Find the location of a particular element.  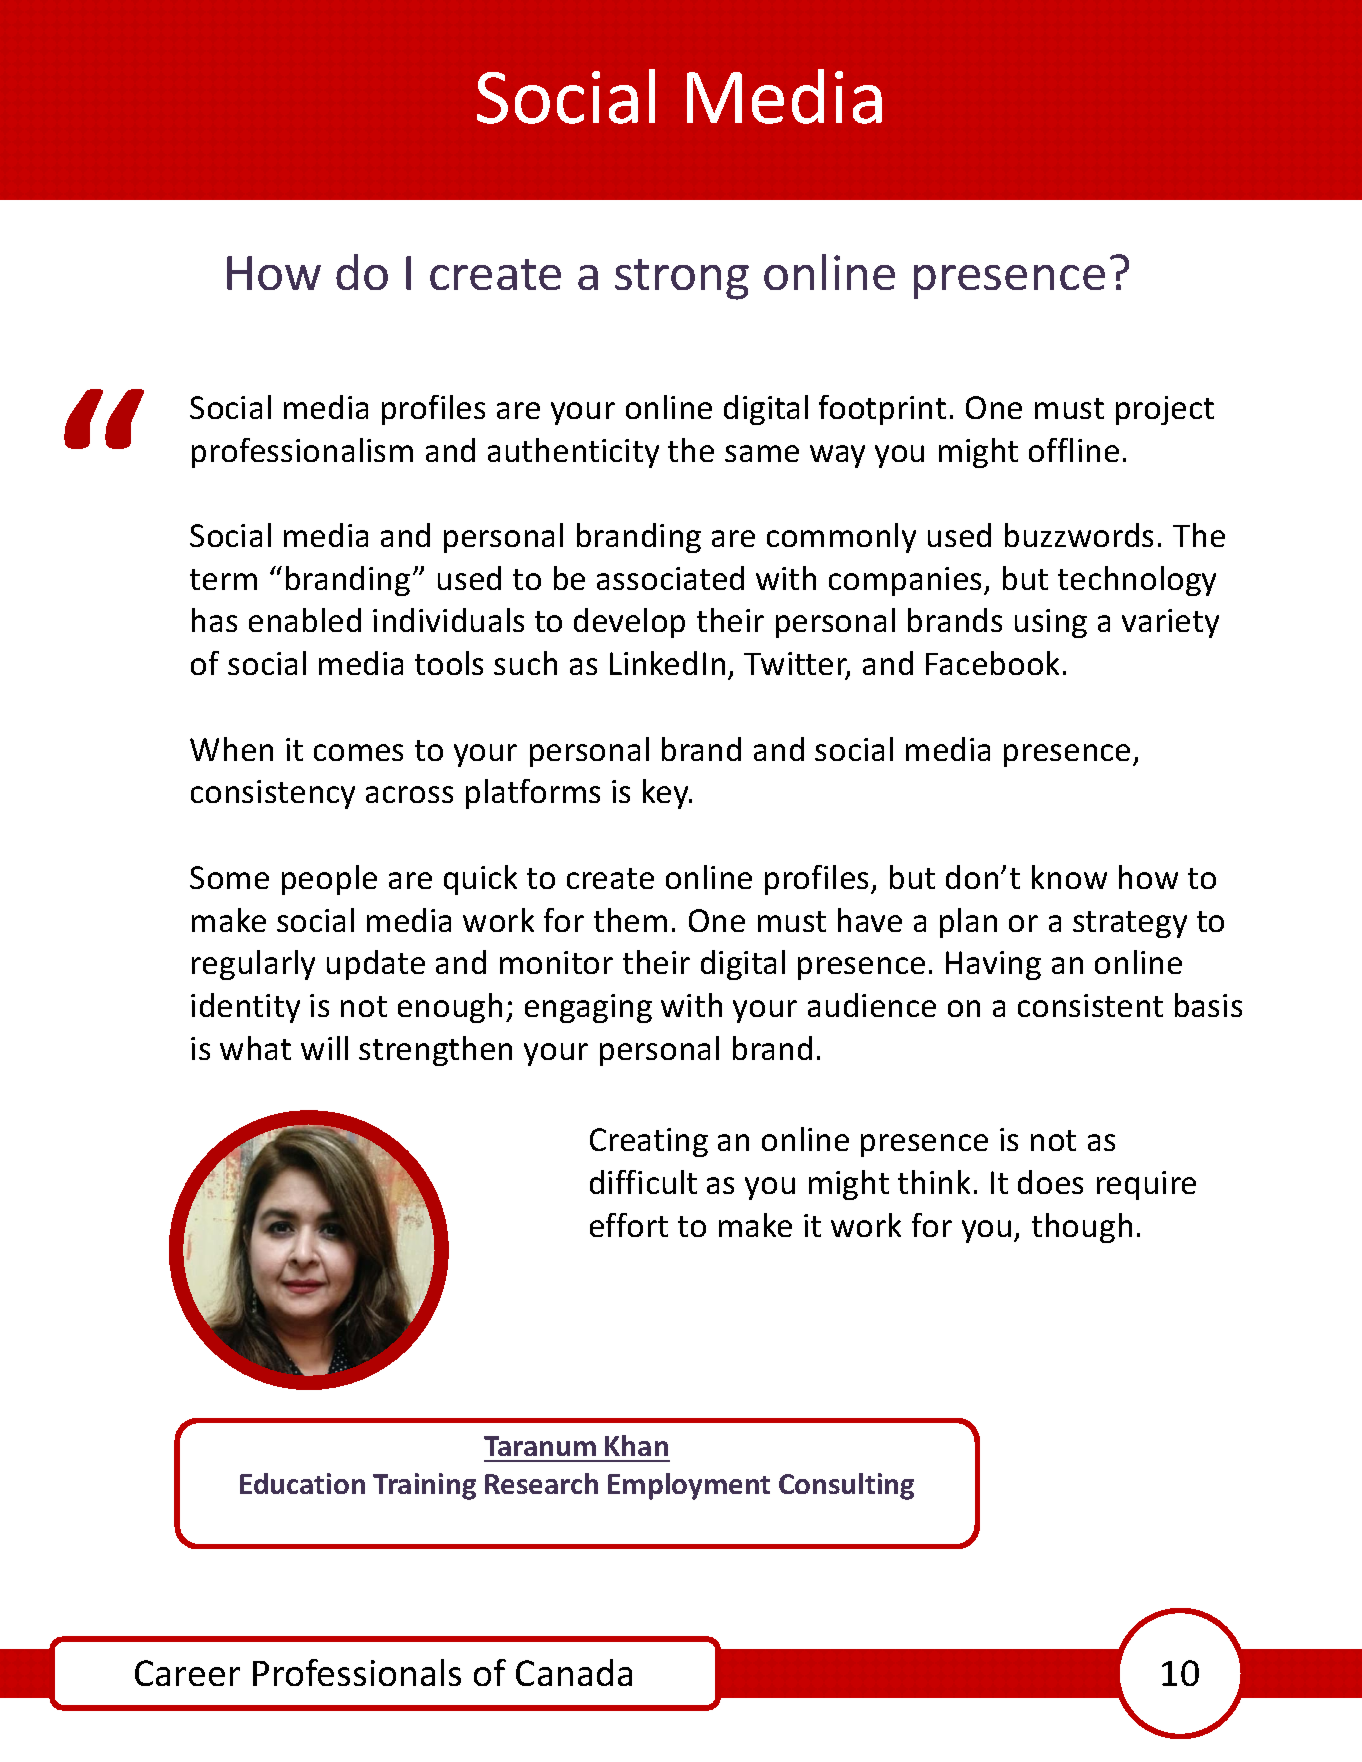

professionalism is located at coordinates (302, 453).
